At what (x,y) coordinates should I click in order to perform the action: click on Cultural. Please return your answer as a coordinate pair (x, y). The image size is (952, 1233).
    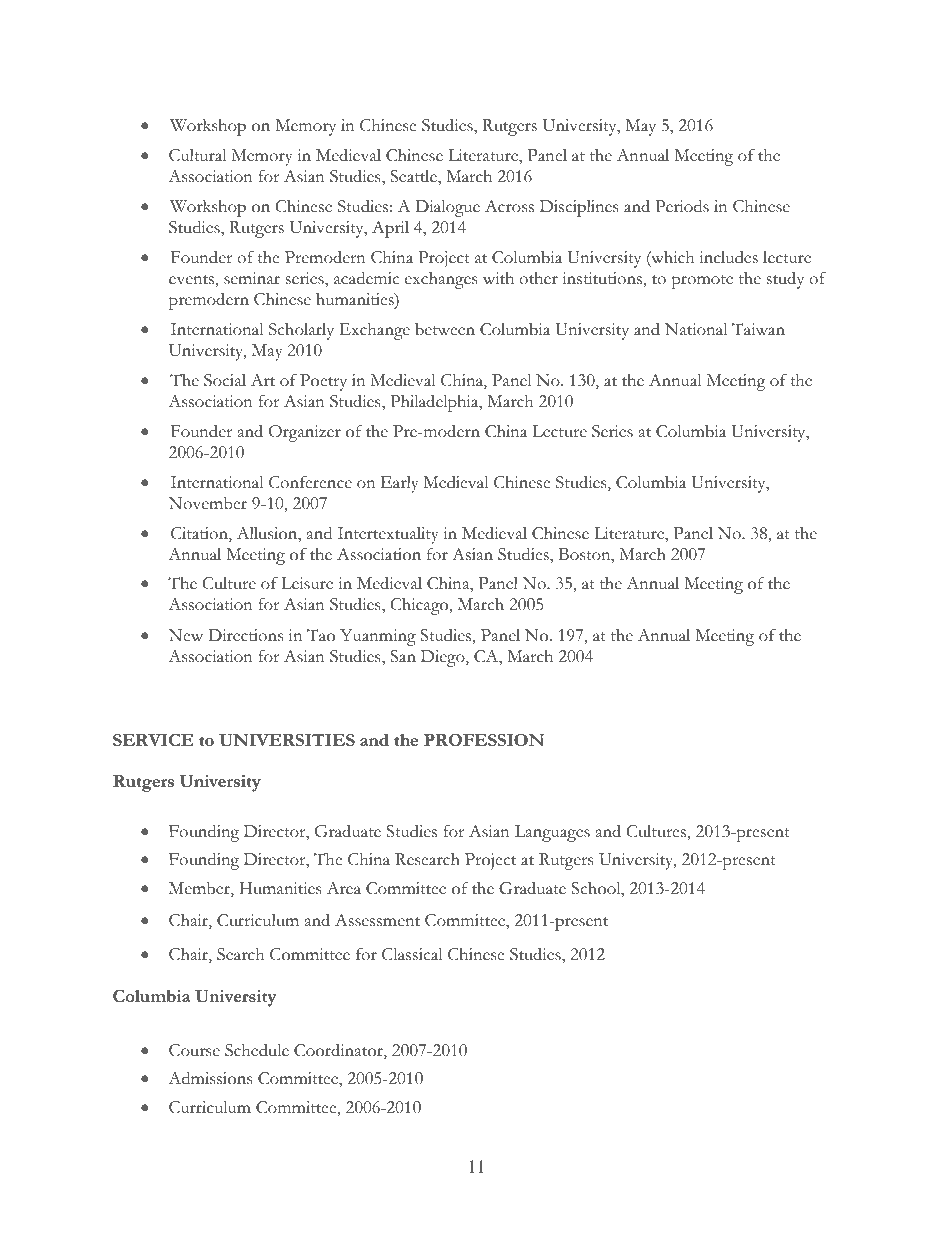
    Looking at the image, I should click on (197, 155).
